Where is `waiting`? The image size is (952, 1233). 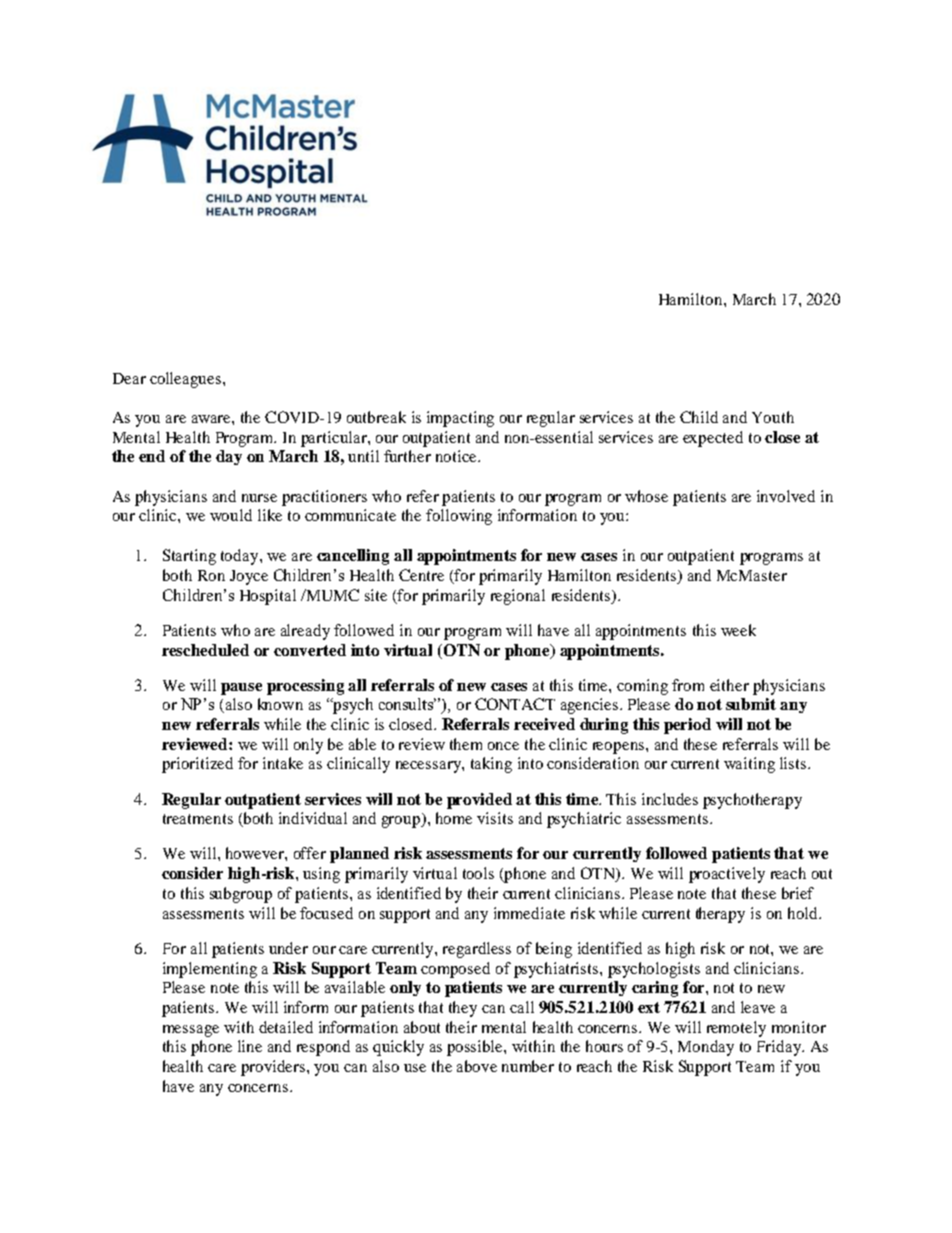 waiting is located at coordinates (749, 765).
